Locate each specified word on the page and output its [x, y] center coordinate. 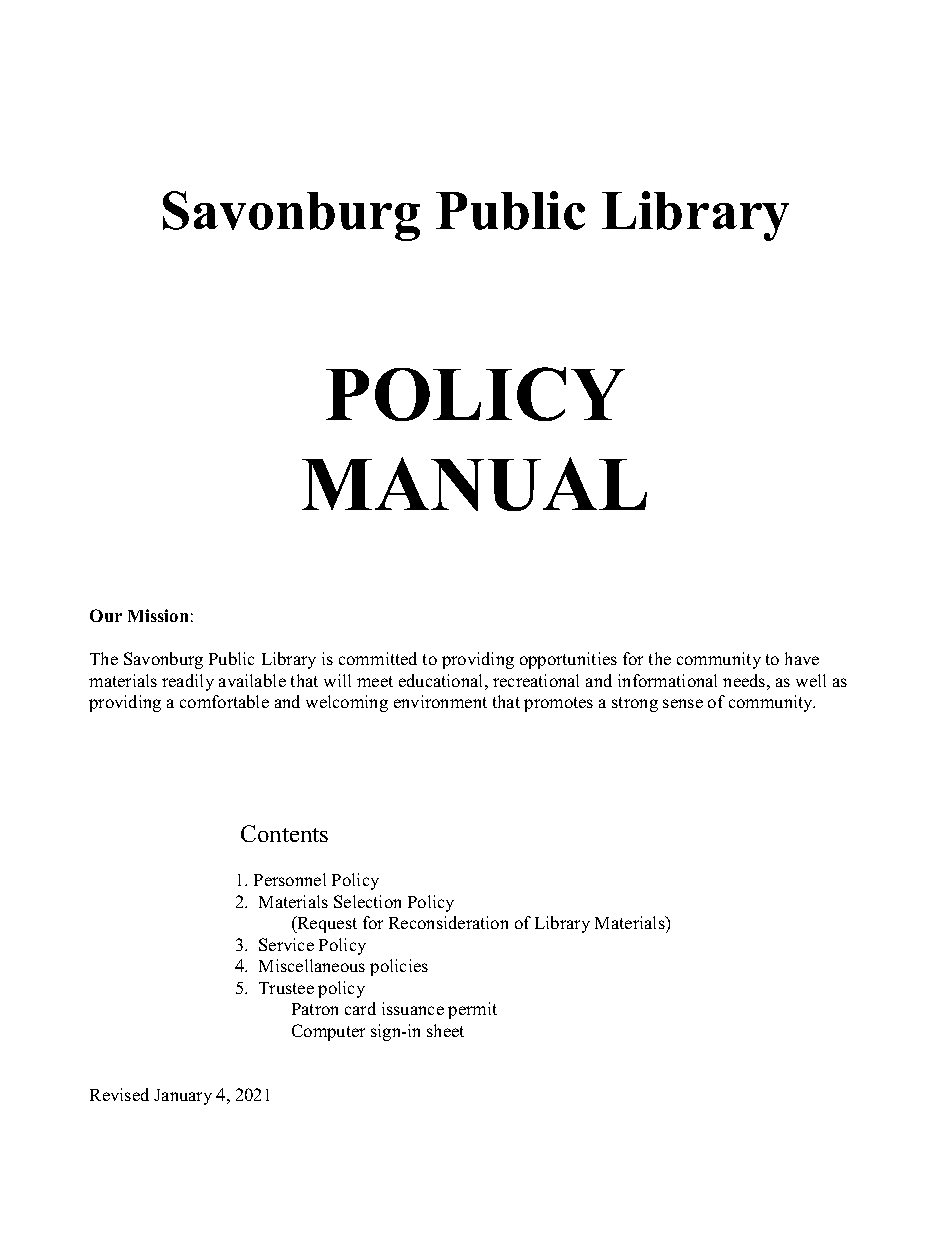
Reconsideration [448, 922]
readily [188, 682]
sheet [445, 1030]
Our [106, 615]
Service [286, 944]
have [802, 658]
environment [440, 701]
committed [378, 658]
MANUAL [474, 484]
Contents [284, 833]
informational [667, 680]
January [183, 1097]
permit [472, 1010]
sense [683, 703]
